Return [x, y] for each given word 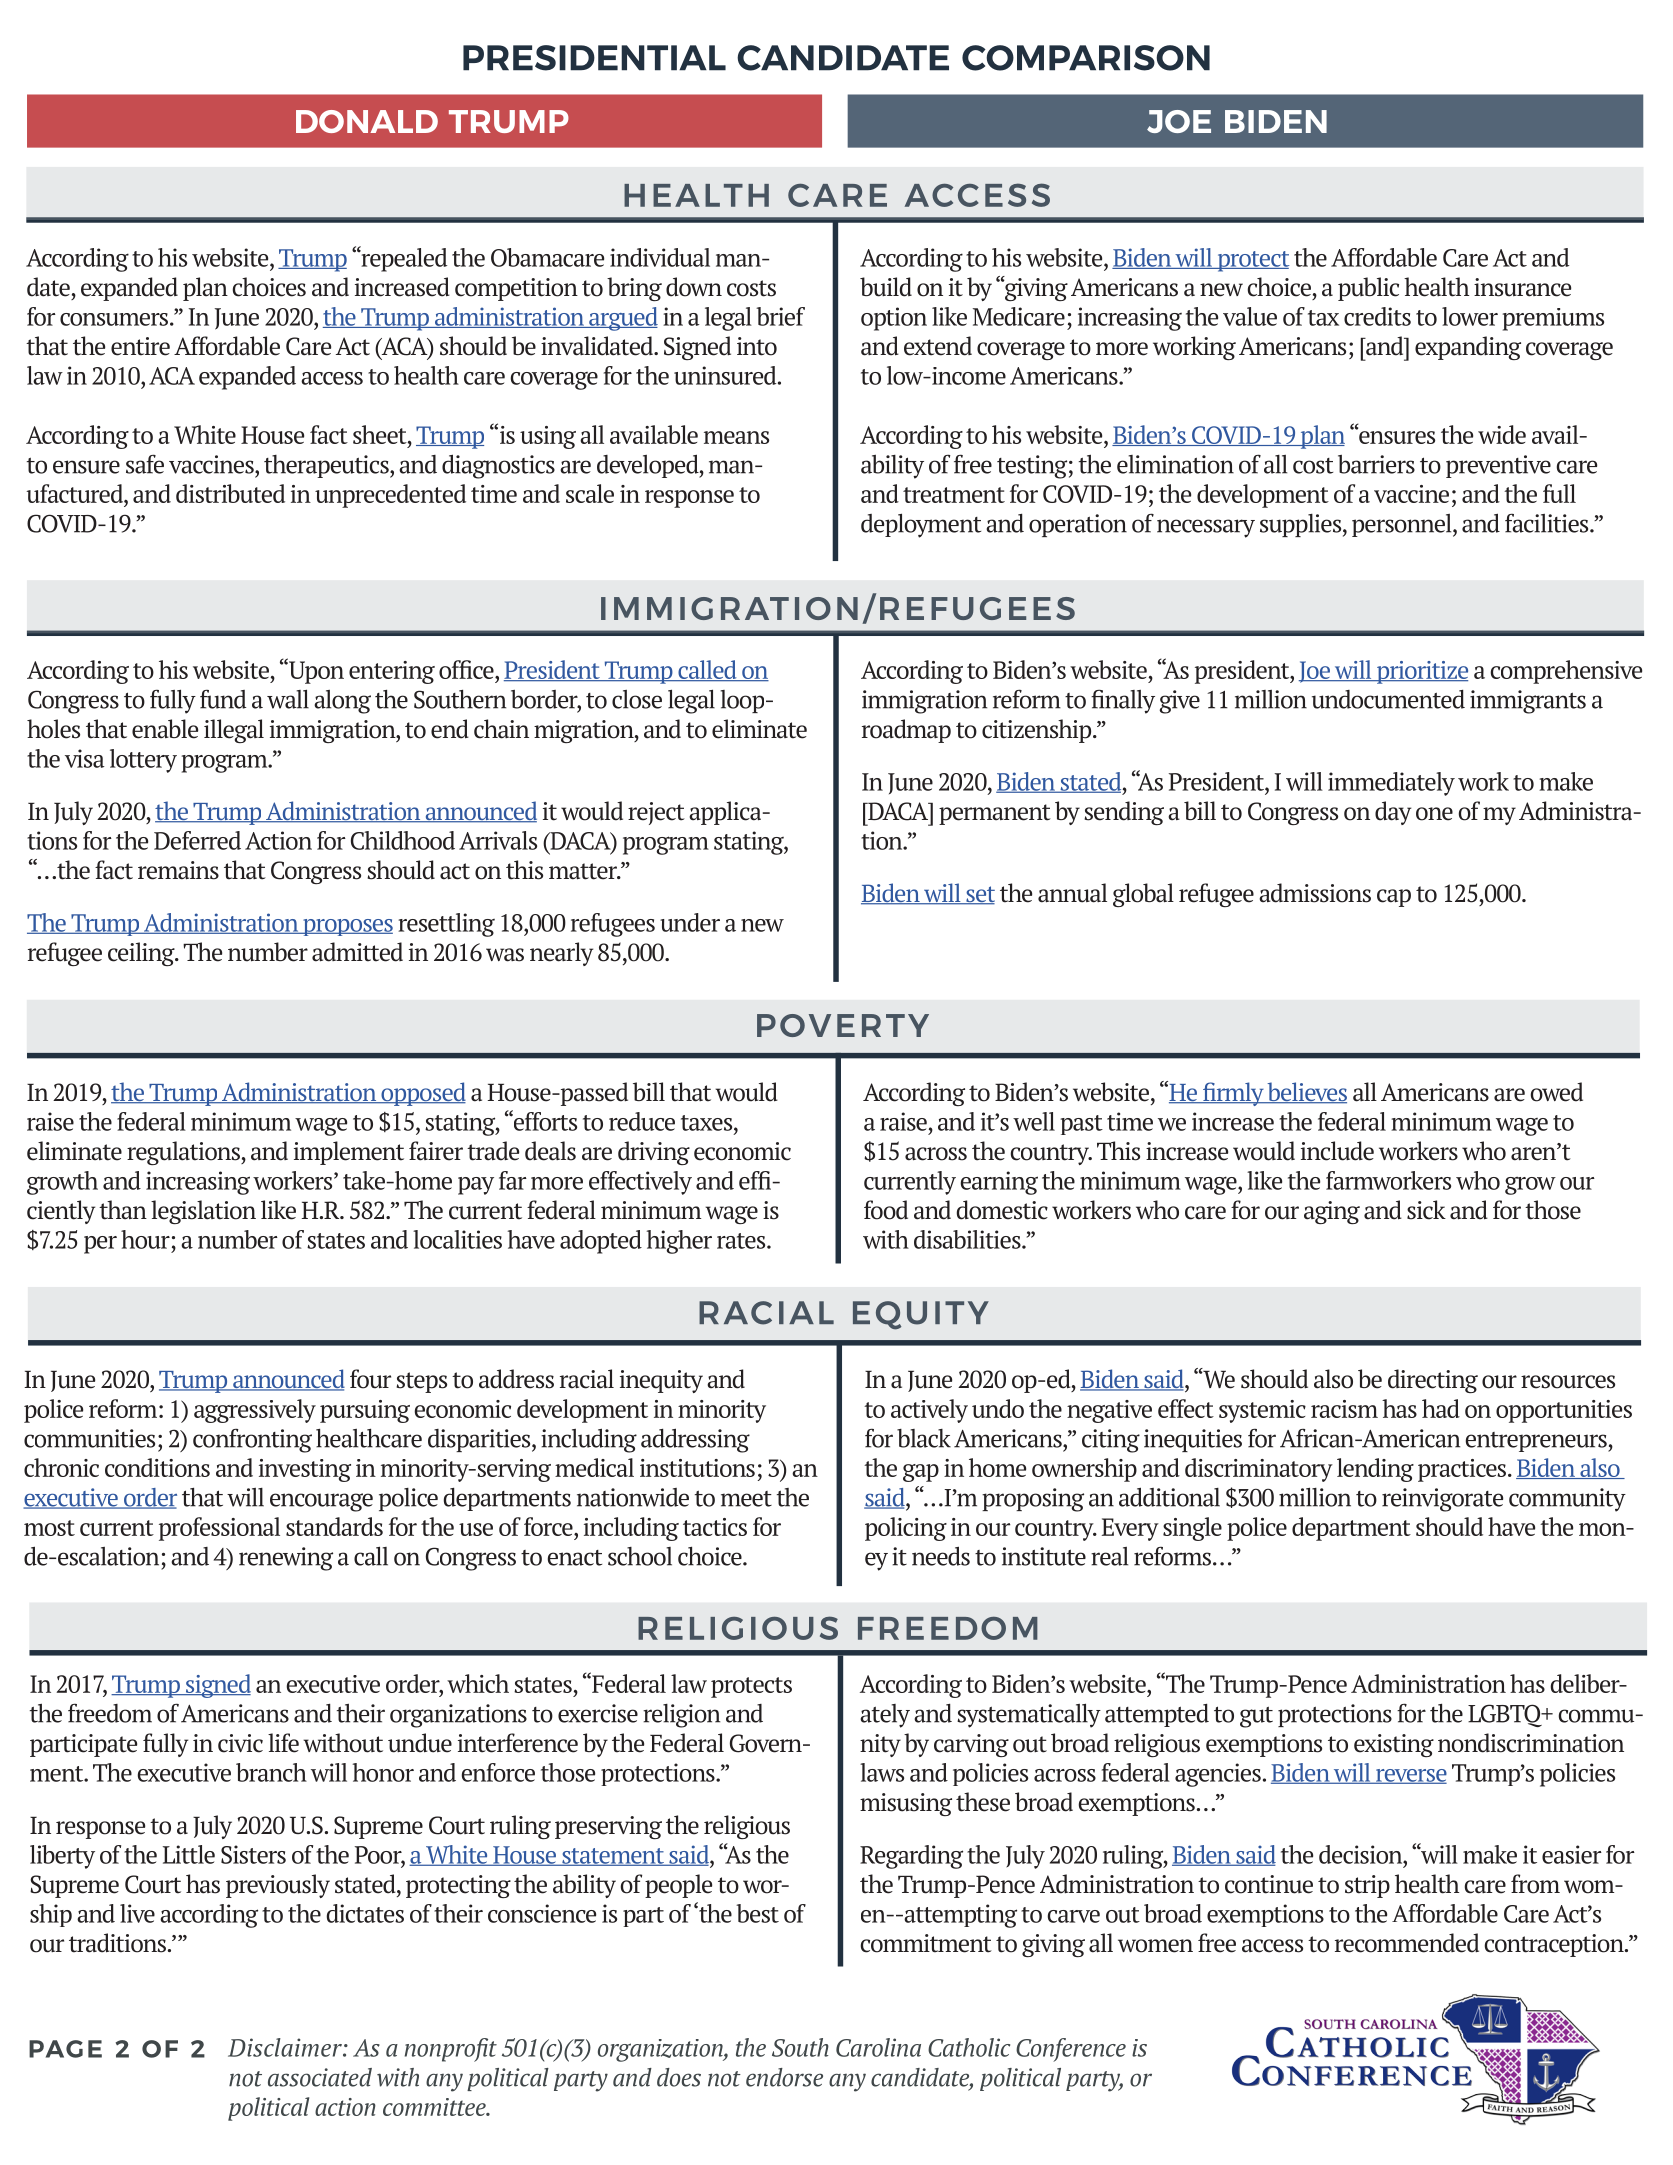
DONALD [367, 121]
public [1368, 289]
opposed [422, 1094]
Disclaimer [286, 2047]
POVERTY [843, 1025]
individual [660, 257]
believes [1306, 1093]
